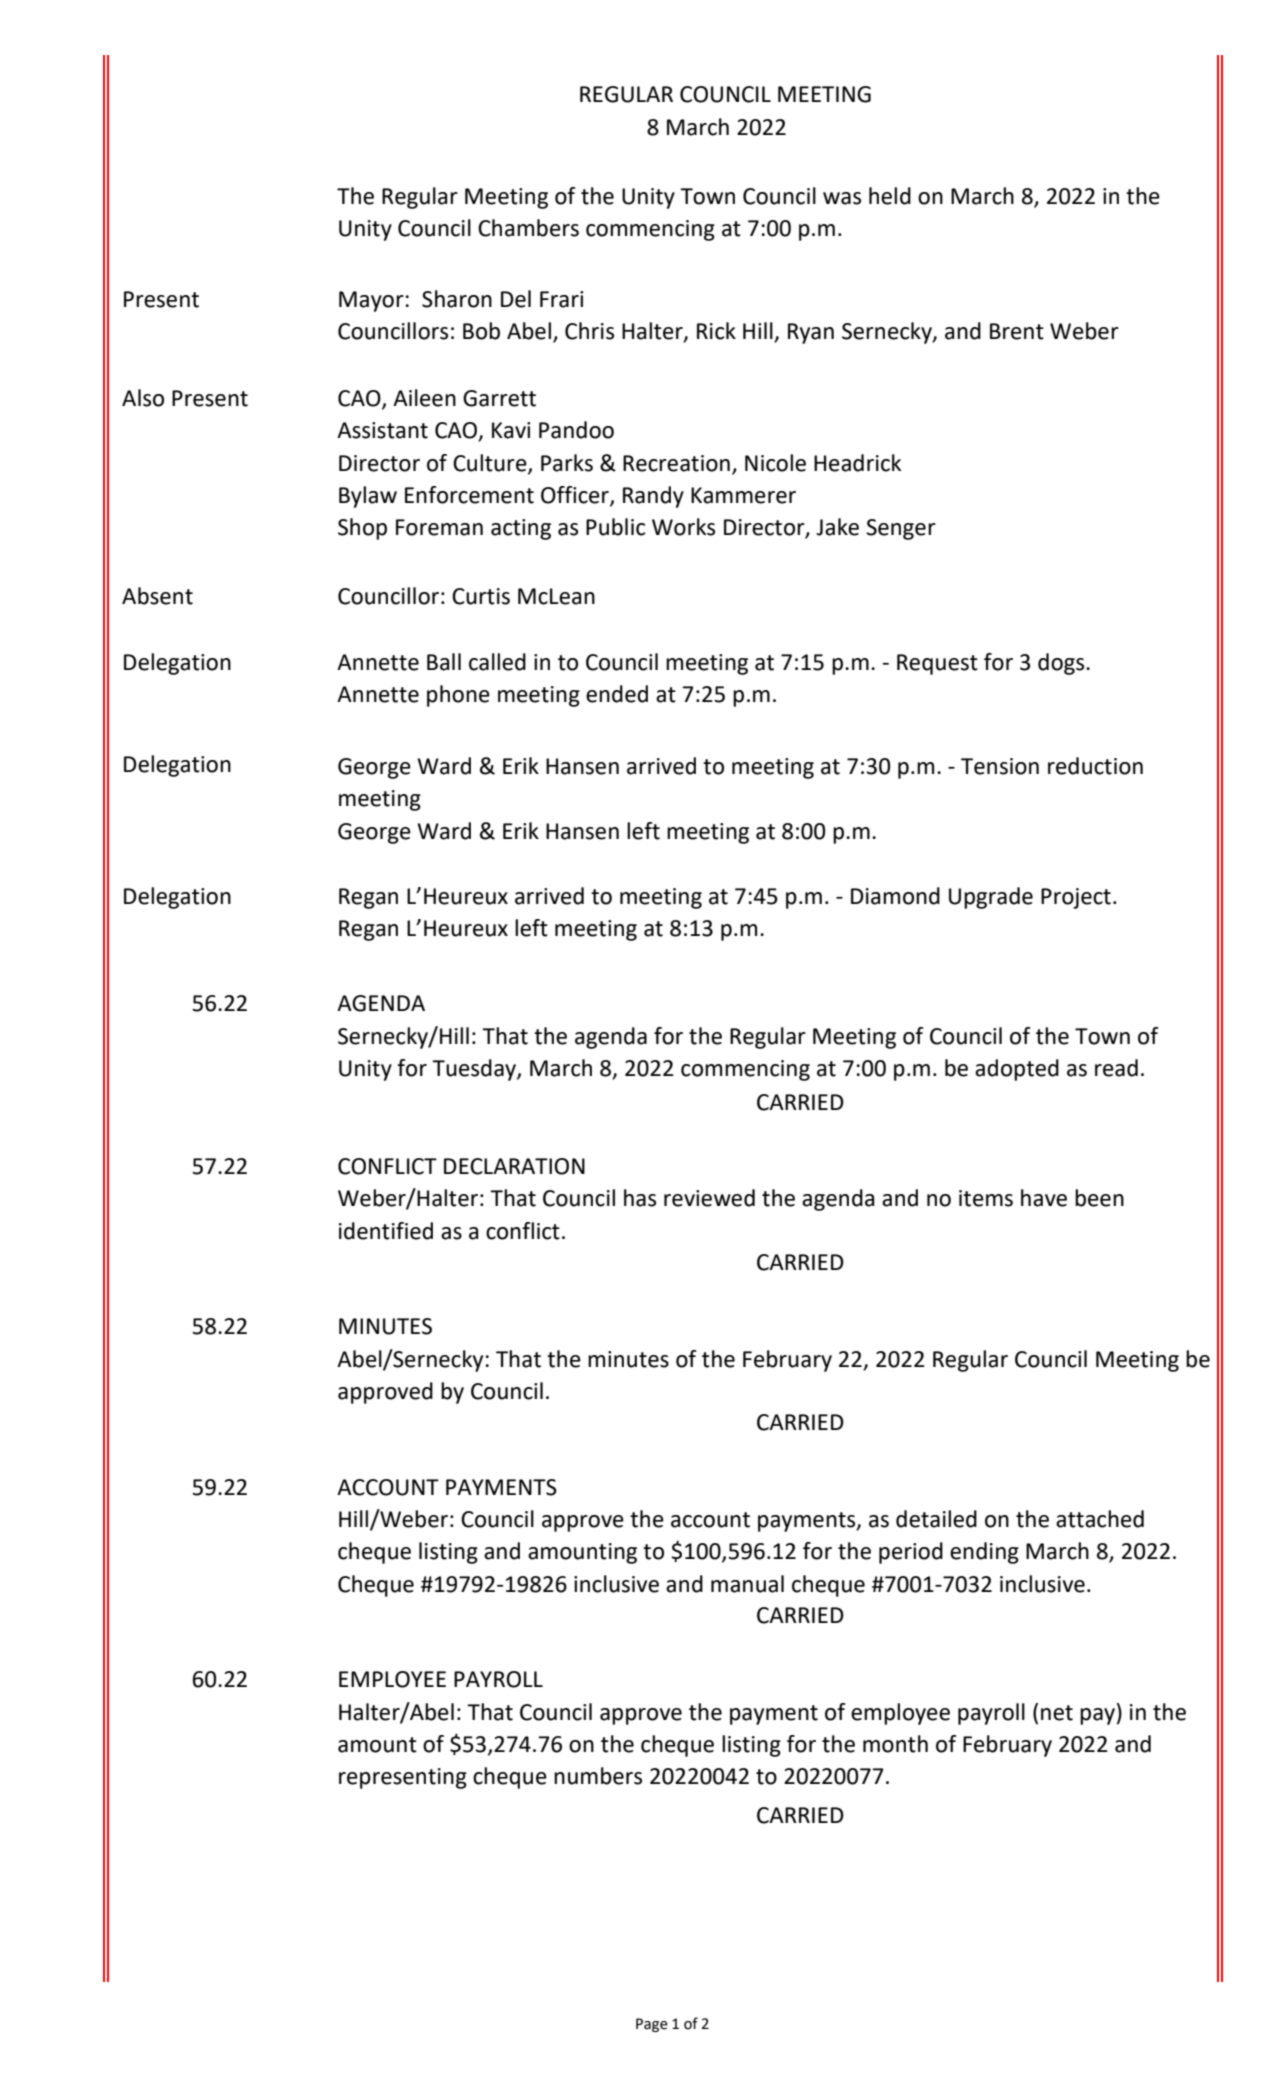 Image resolution: width=1266 pixels, height=2084 pixels. What do you see at coordinates (371, 301) in the page?
I see `Mayor` at bounding box center [371, 301].
